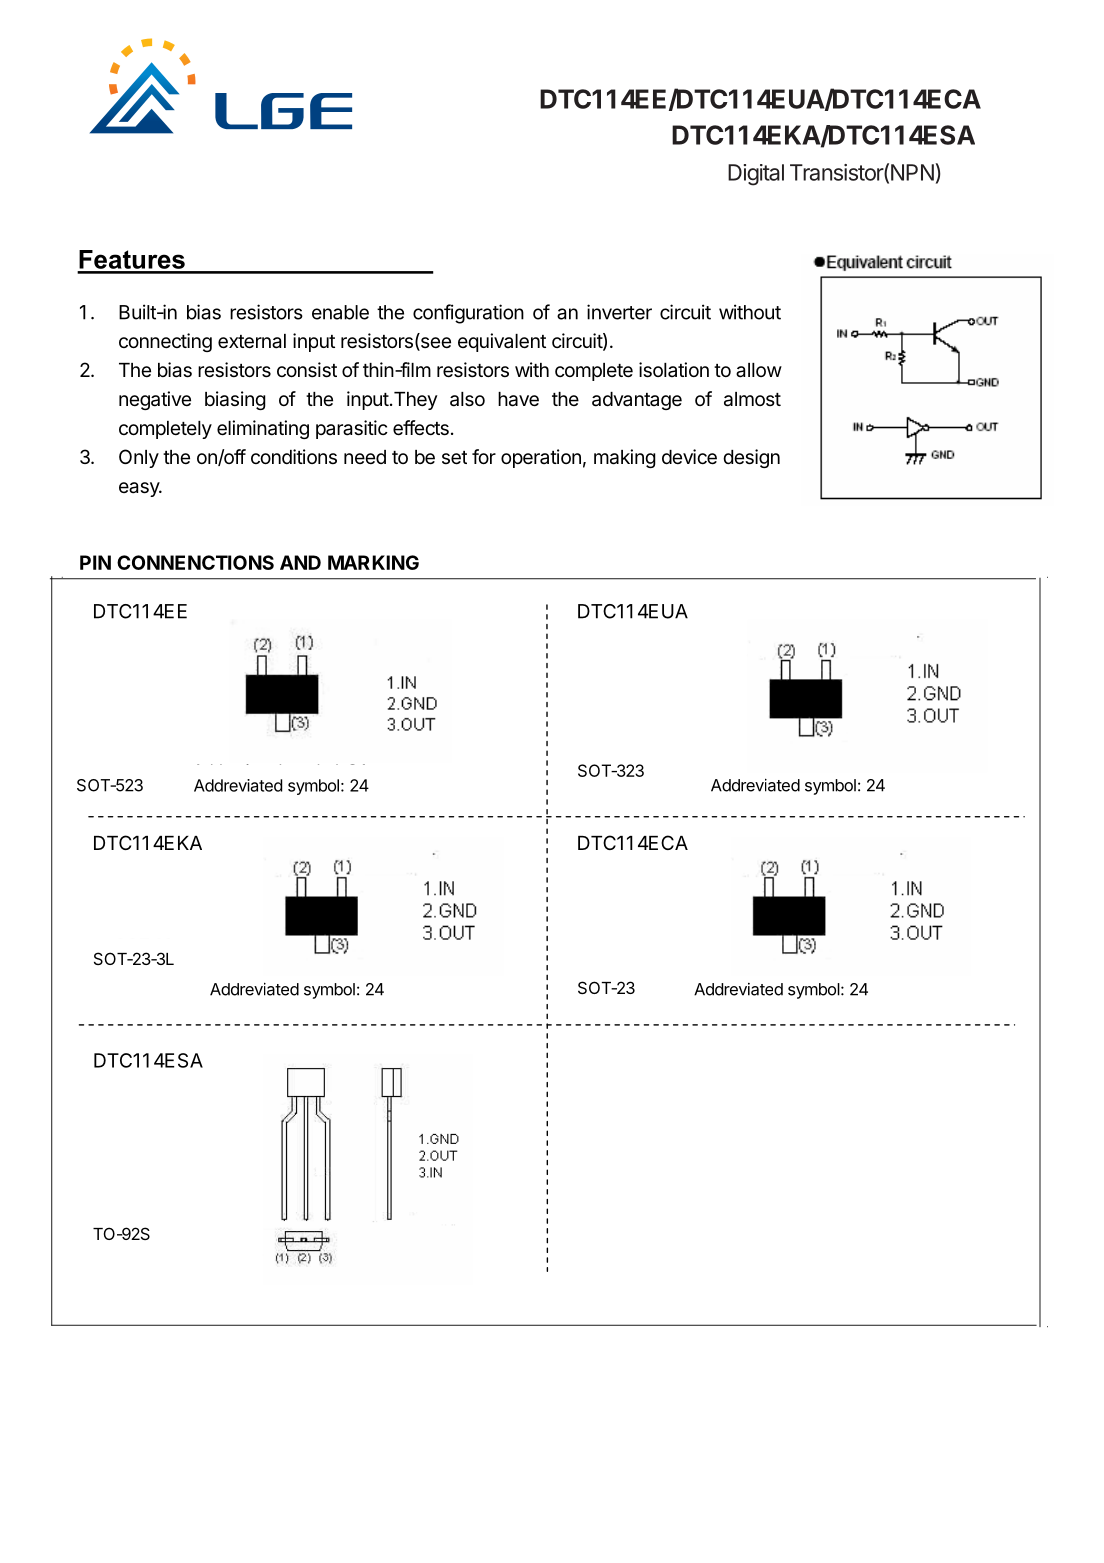  I want to click on configuration, so click(468, 314).
